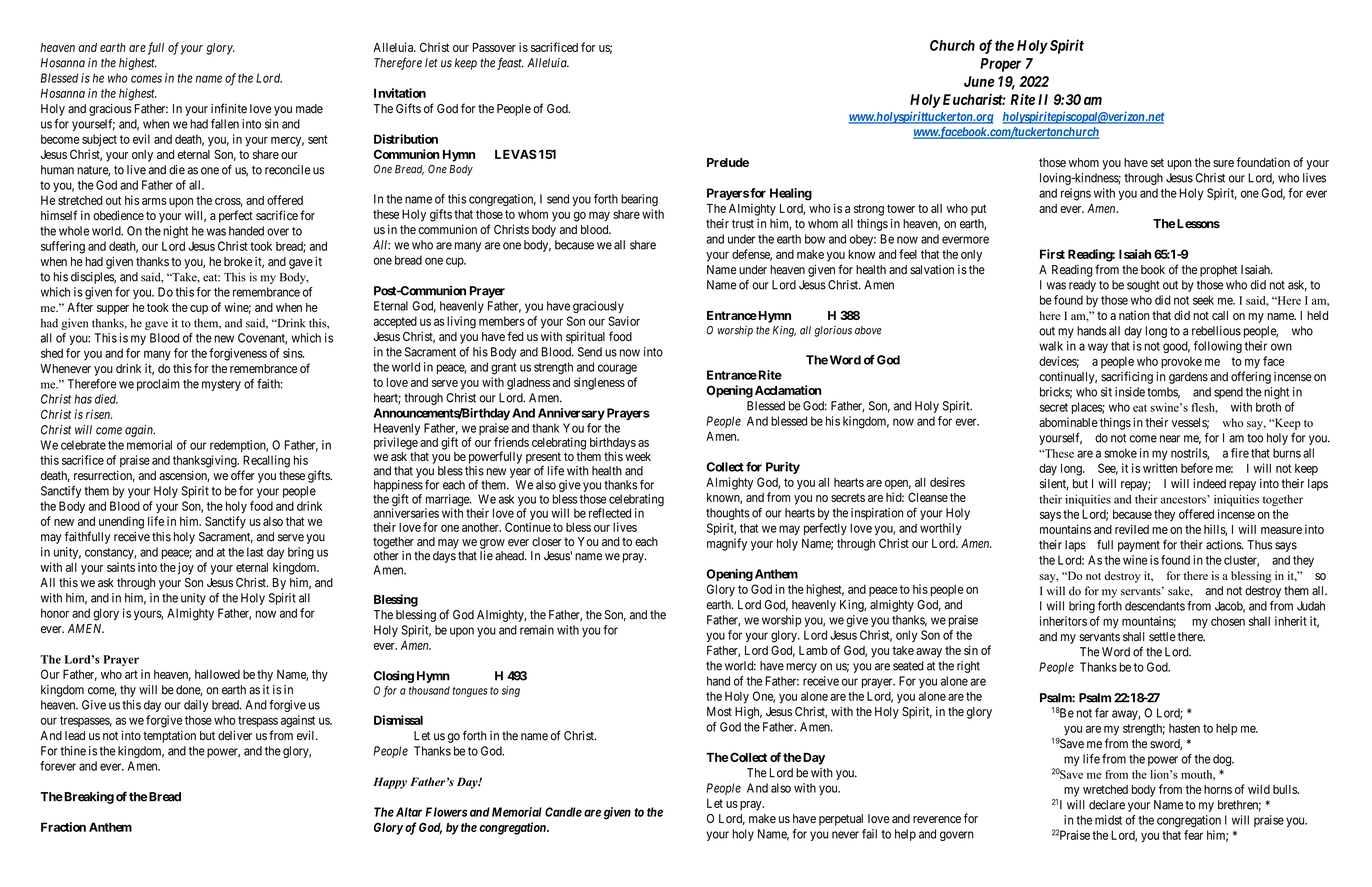 This screenshot has height=887, width=1372. I want to click on perpetual, so click(841, 820).
